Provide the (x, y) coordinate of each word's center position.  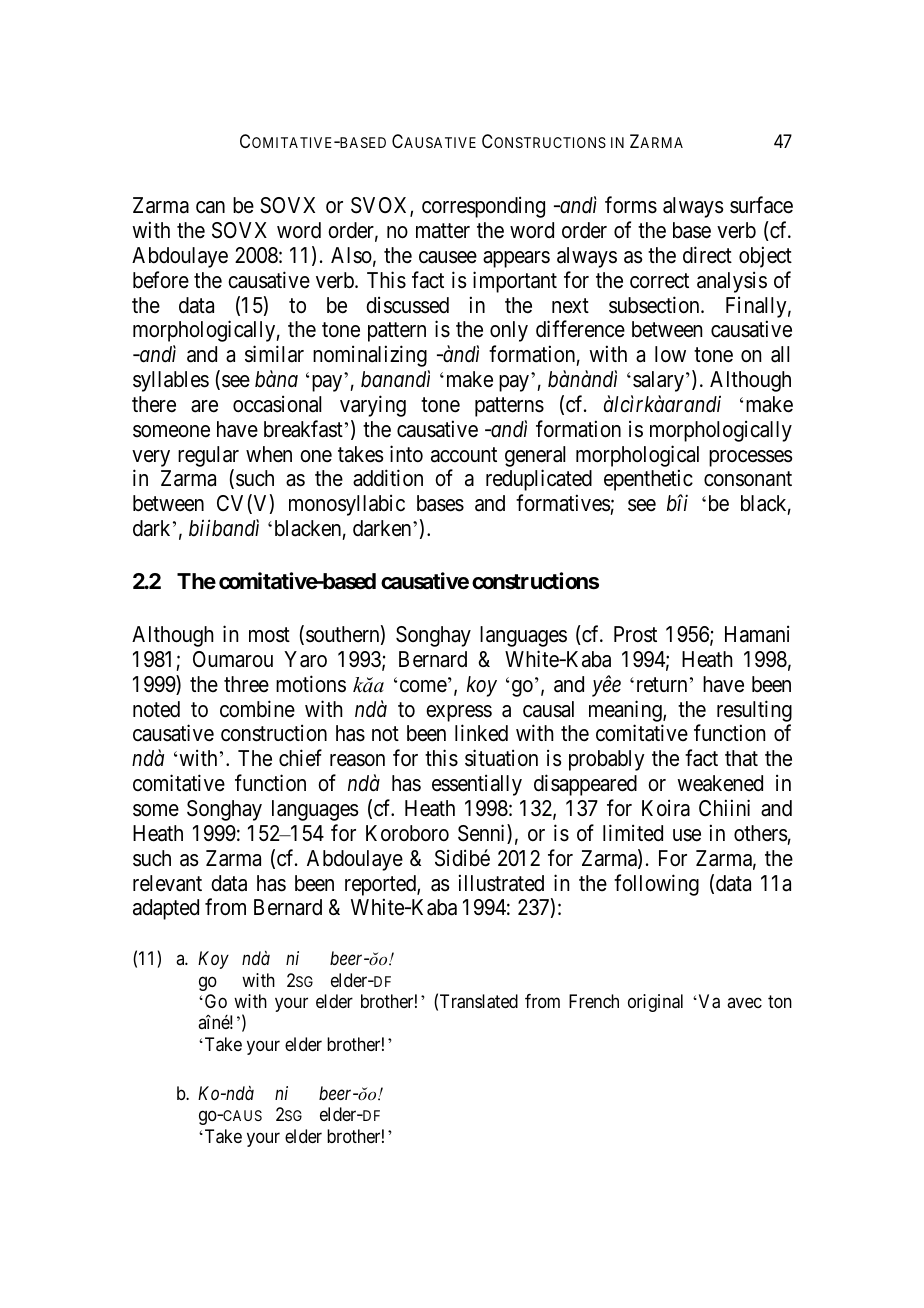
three (246, 684)
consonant (748, 479)
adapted (166, 909)
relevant (167, 883)
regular (208, 456)
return (660, 684)
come (423, 686)
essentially (477, 785)
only (509, 331)
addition (388, 478)
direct (707, 255)
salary (658, 381)
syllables (171, 381)
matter (443, 231)
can (210, 207)
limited (633, 833)
